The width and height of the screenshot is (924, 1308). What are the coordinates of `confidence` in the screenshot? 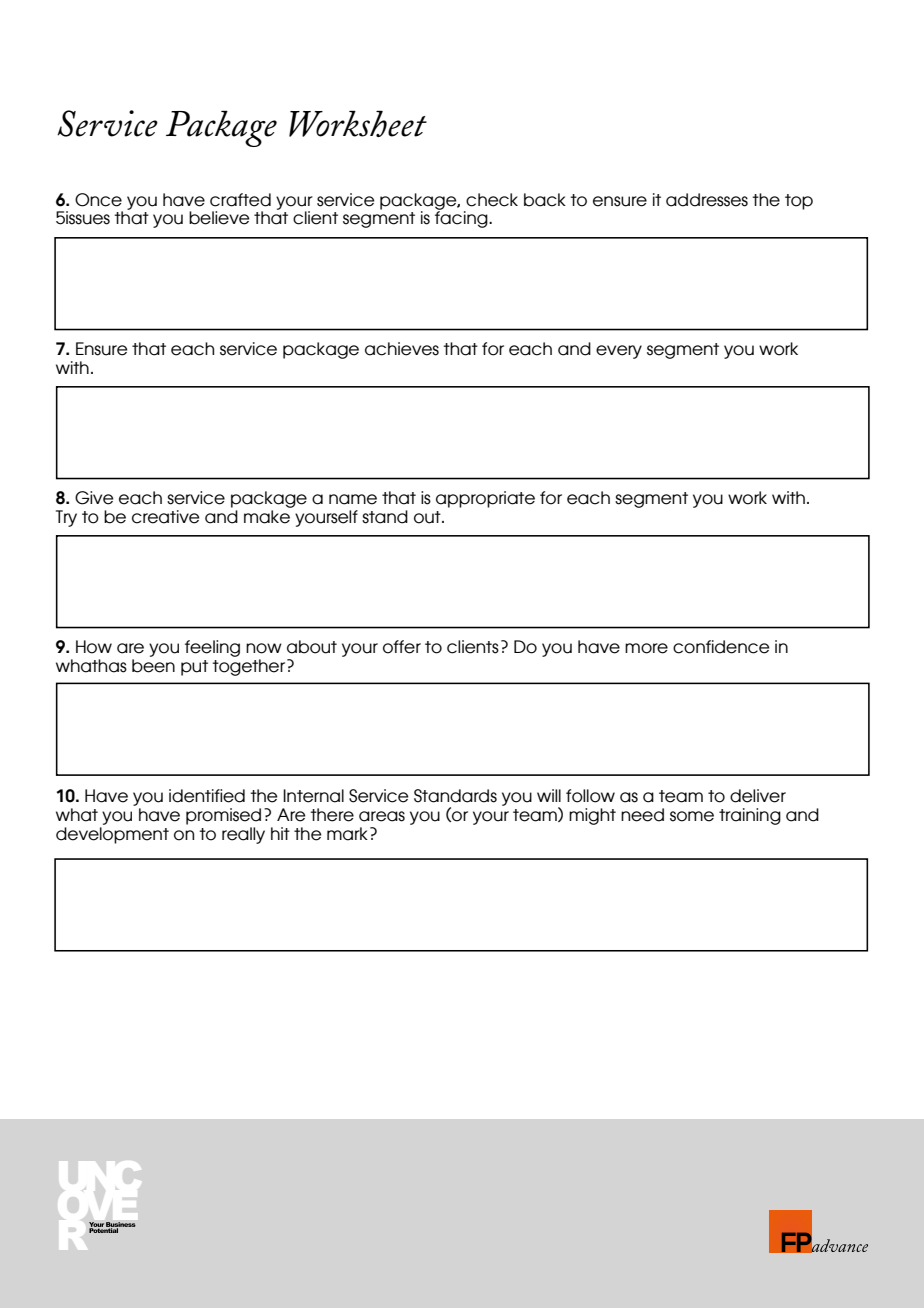 It's located at (721, 647).
